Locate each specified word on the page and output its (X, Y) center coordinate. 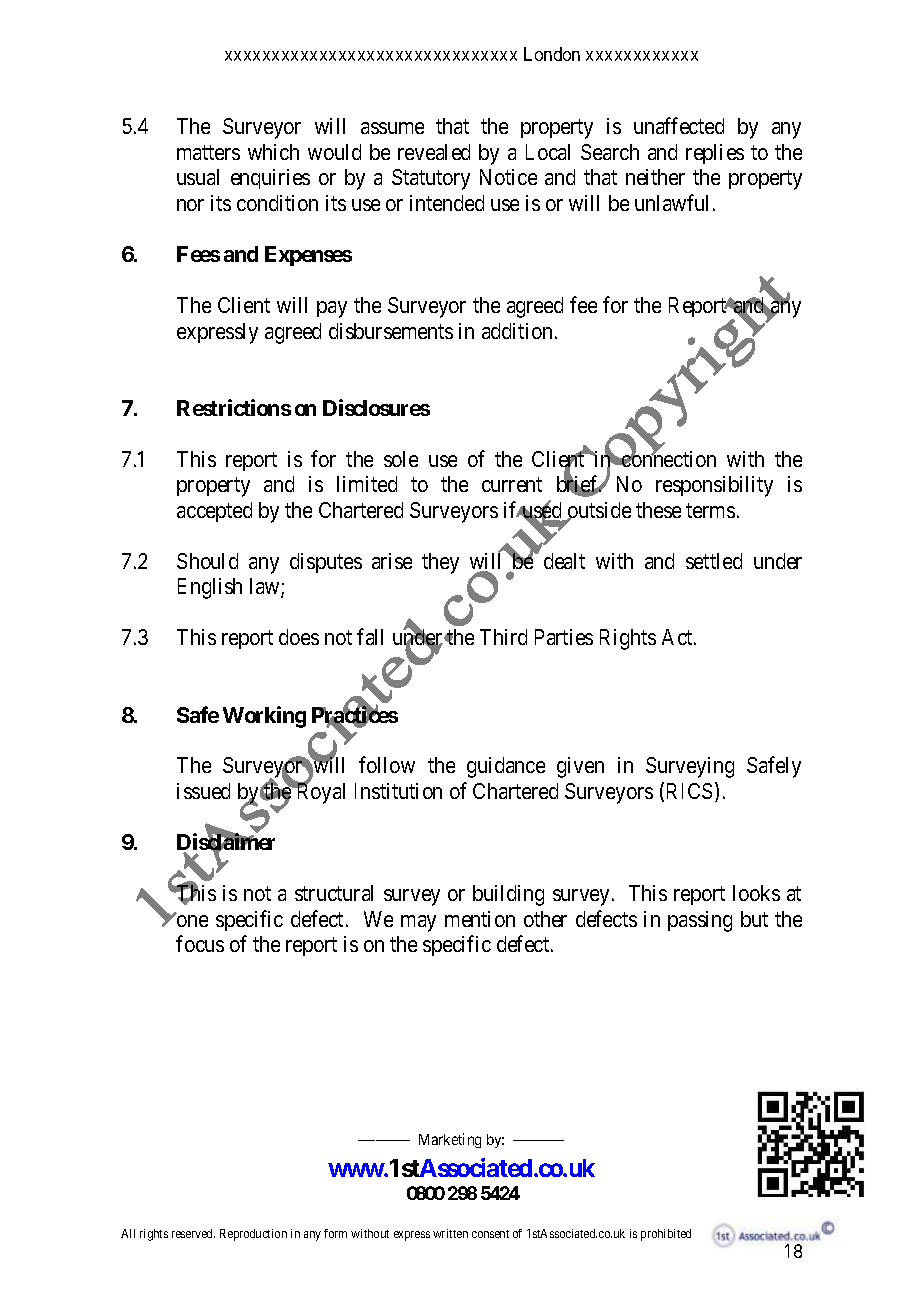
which (273, 152)
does (299, 637)
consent (490, 1234)
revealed (434, 152)
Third (503, 637)
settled (714, 561)
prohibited (666, 1235)
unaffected (679, 125)
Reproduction (253, 1235)
